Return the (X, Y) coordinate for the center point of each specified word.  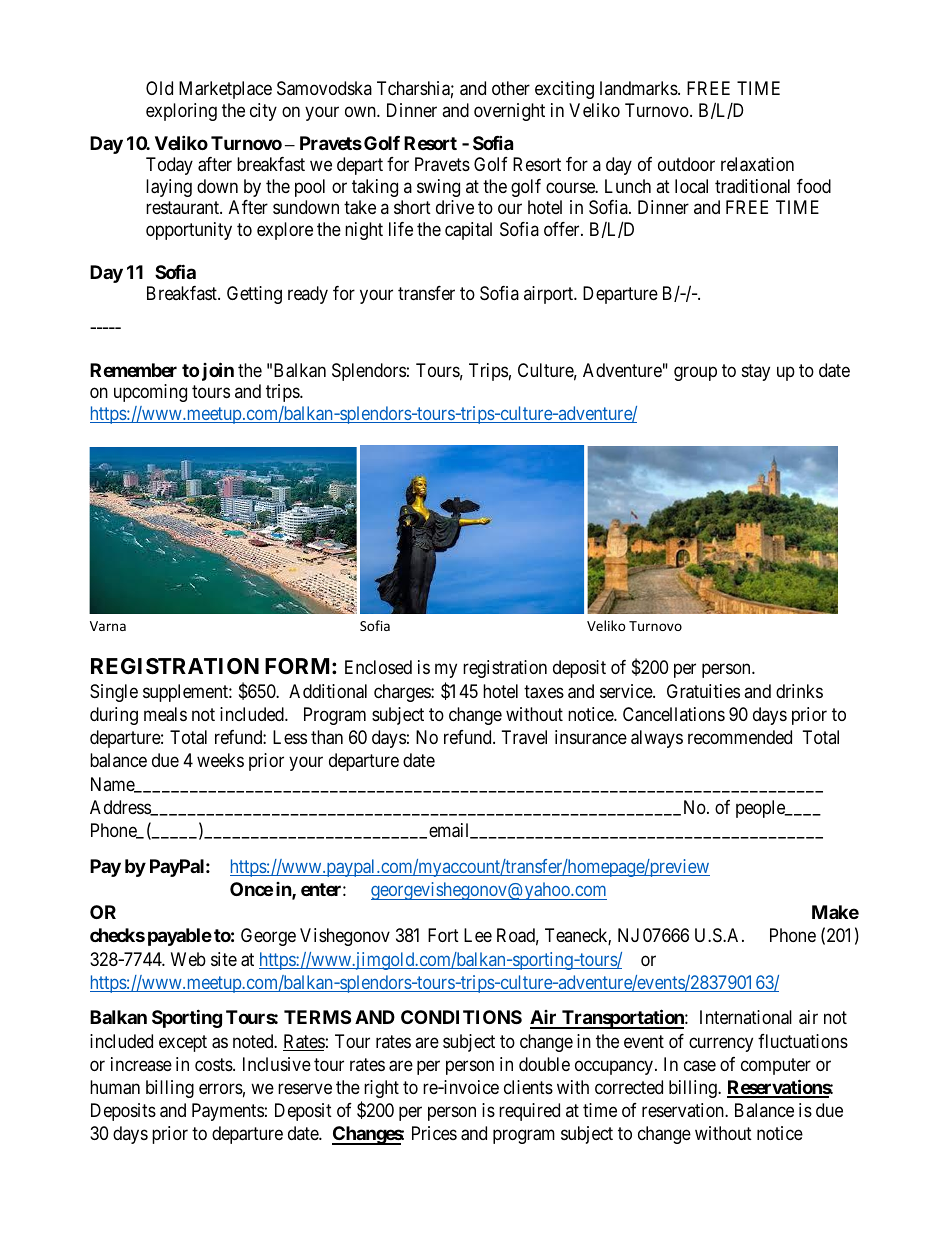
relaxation (757, 164)
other (511, 88)
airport (550, 295)
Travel (524, 737)
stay (756, 372)
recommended (740, 737)
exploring (181, 112)
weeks (220, 760)
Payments (228, 1112)
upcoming (150, 393)
